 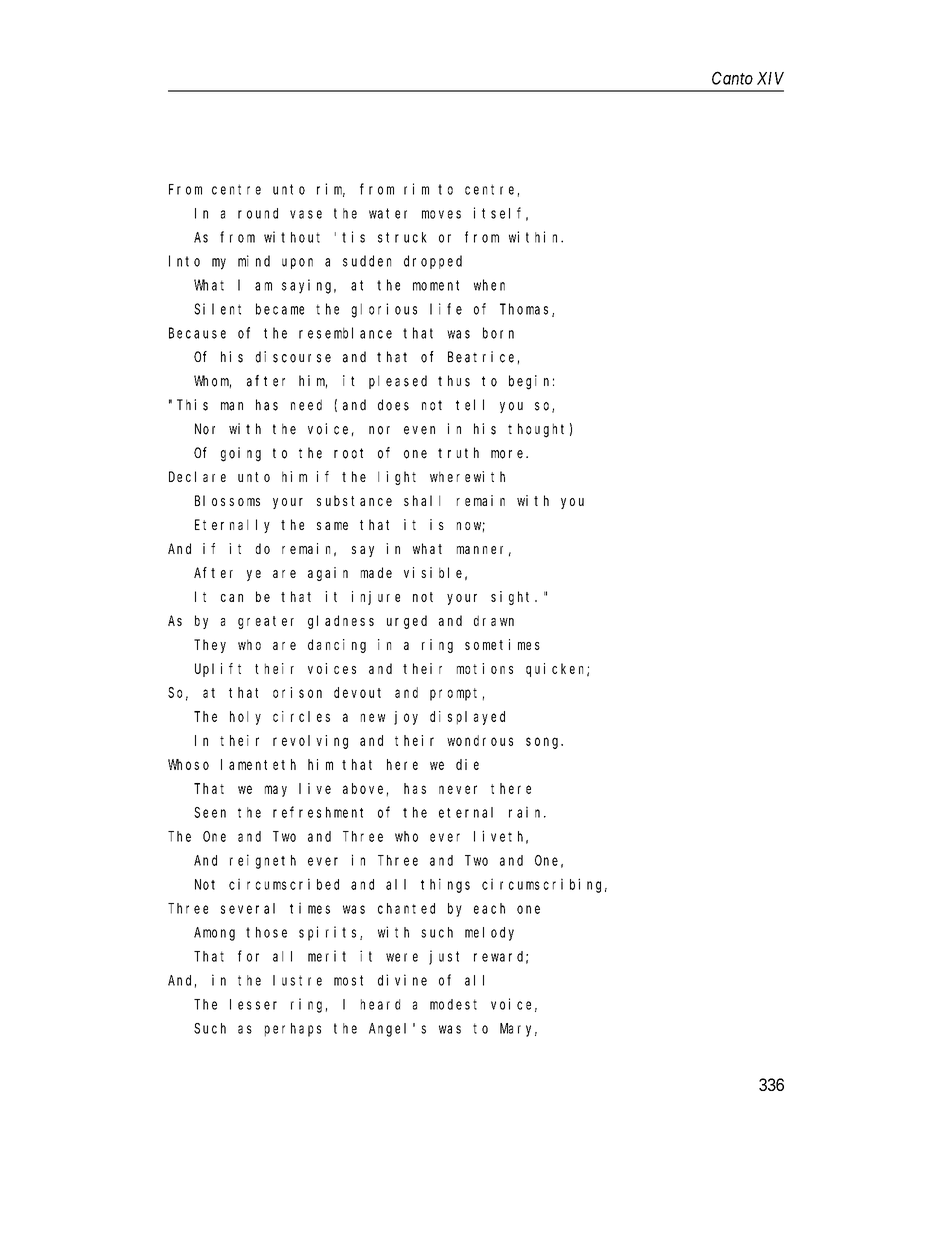 What do you see at coordinates (245, 718) in the page?
I see `holy` at bounding box center [245, 718].
